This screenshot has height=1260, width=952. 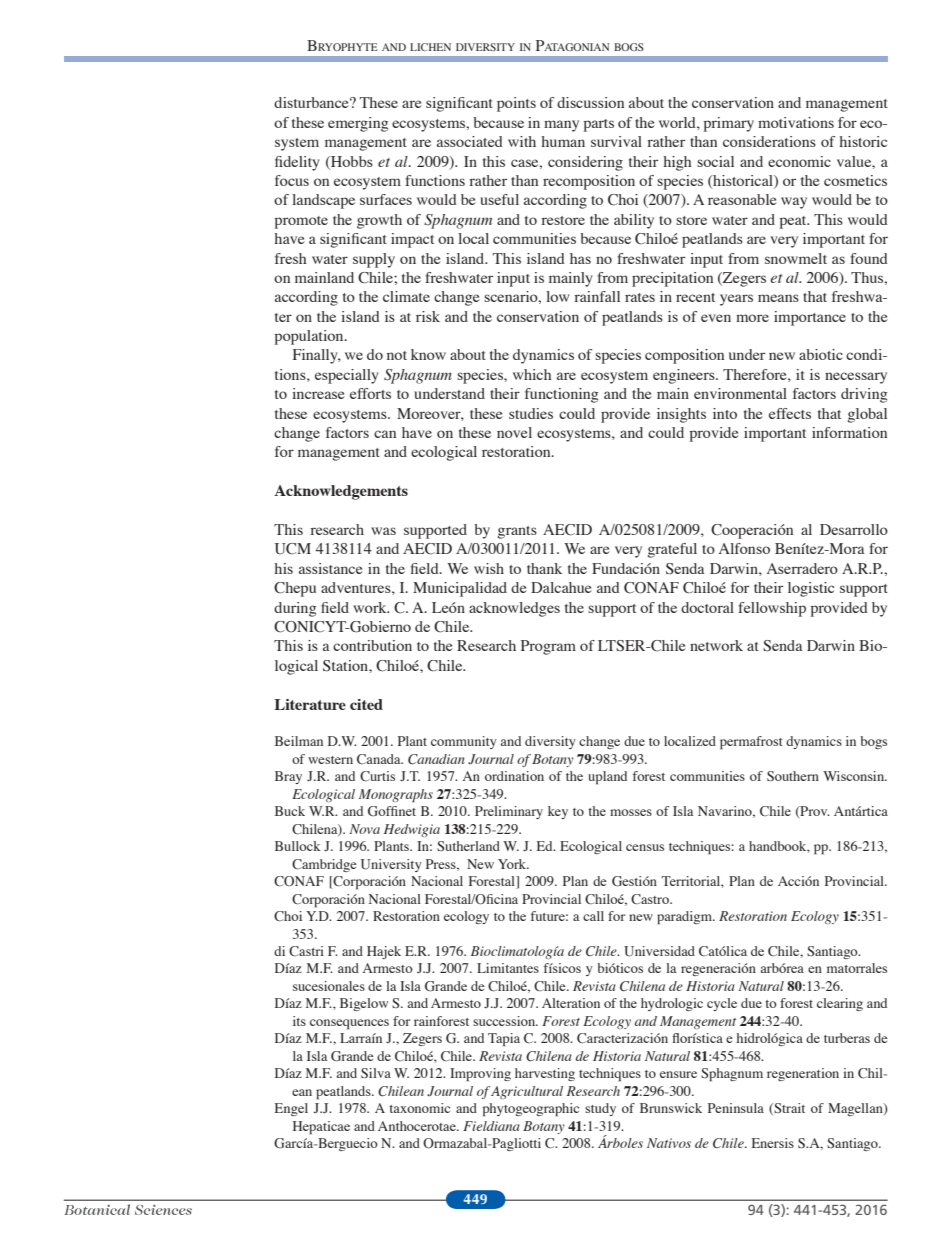 I want to click on grants, so click(x=517, y=532).
